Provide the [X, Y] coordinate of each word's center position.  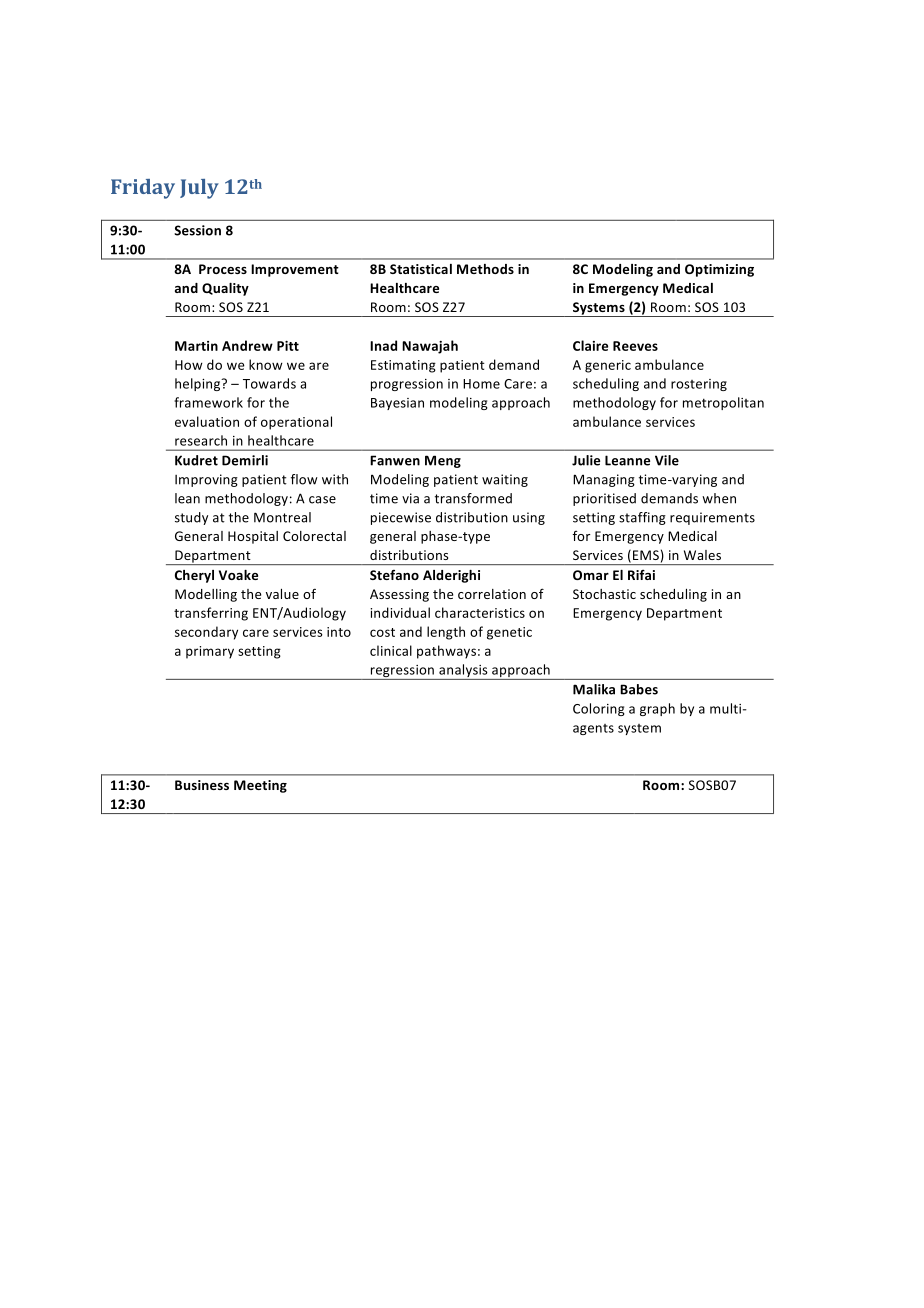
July [199, 189]
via [410, 498]
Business [202, 785]
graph [657, 709]
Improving [206, 480]
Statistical [421, 269]
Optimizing [719, 270]
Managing [604, 480]
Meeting [260, 786]
